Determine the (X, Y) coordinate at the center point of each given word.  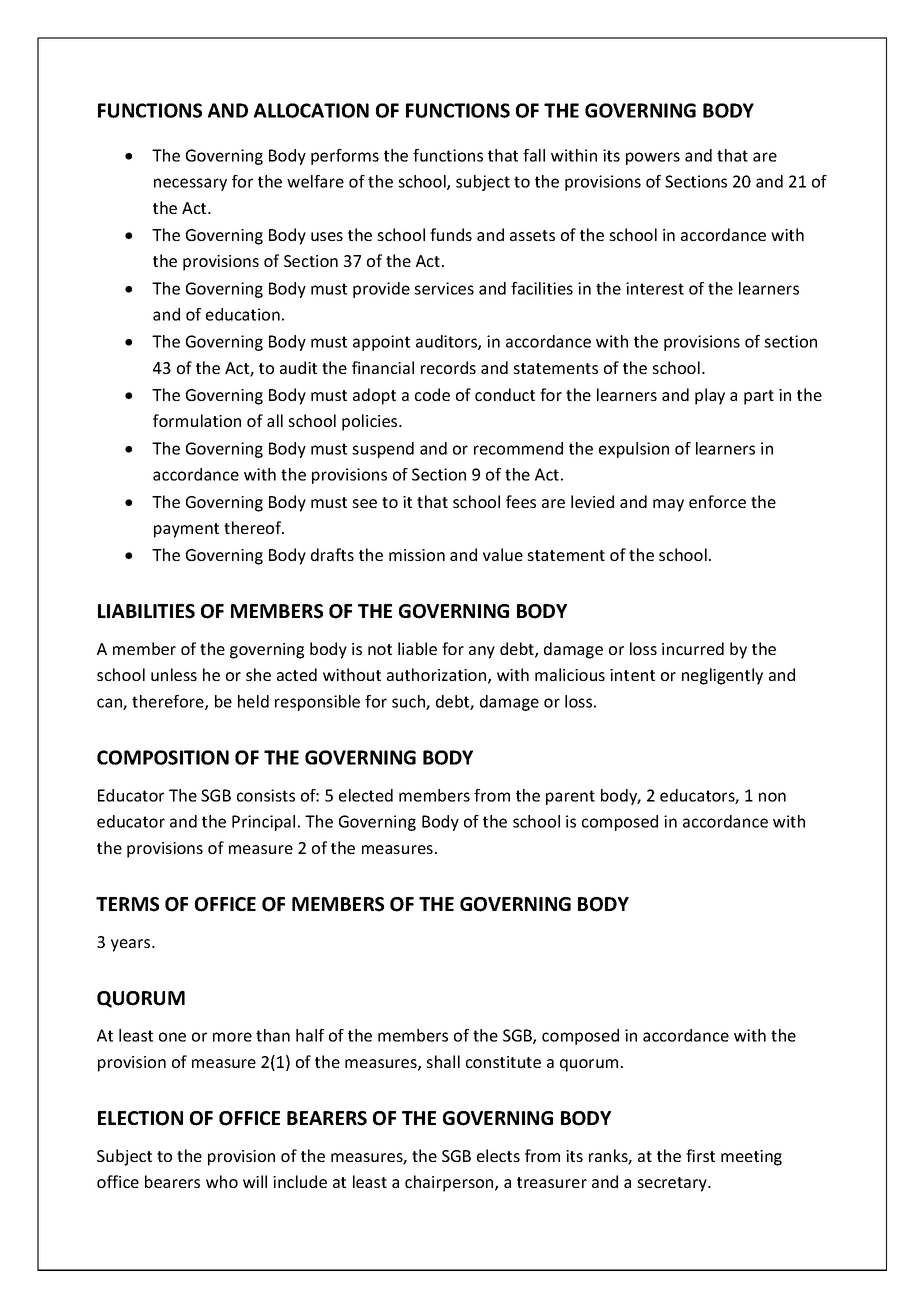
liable (417, 648)
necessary (190, 184)
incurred (693, 648)
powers (653, 158)
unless (174, 674)
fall (534, 155)
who (222, 1181)
